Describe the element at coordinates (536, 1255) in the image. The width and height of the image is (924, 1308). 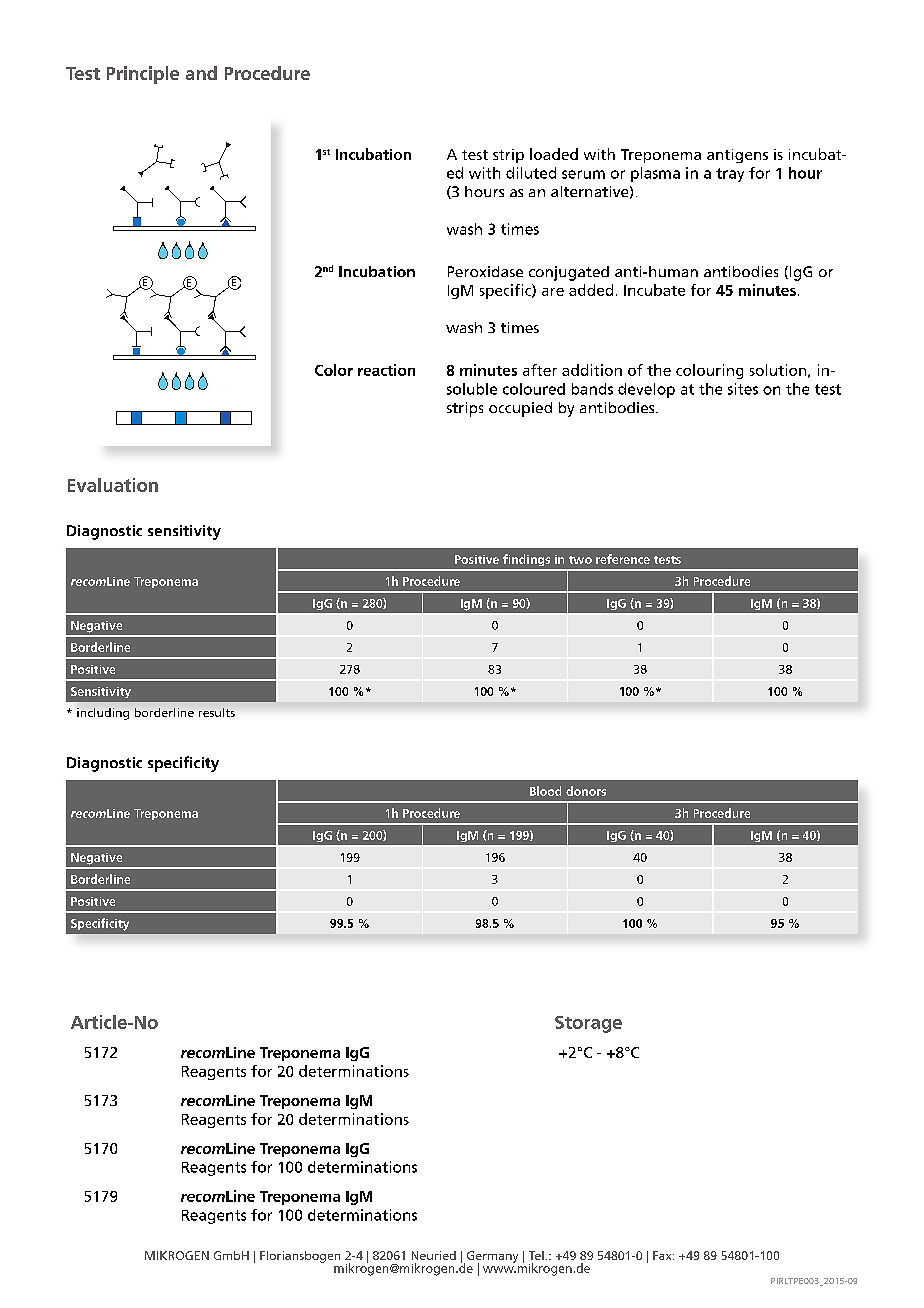
I see `Tel` at that location.
